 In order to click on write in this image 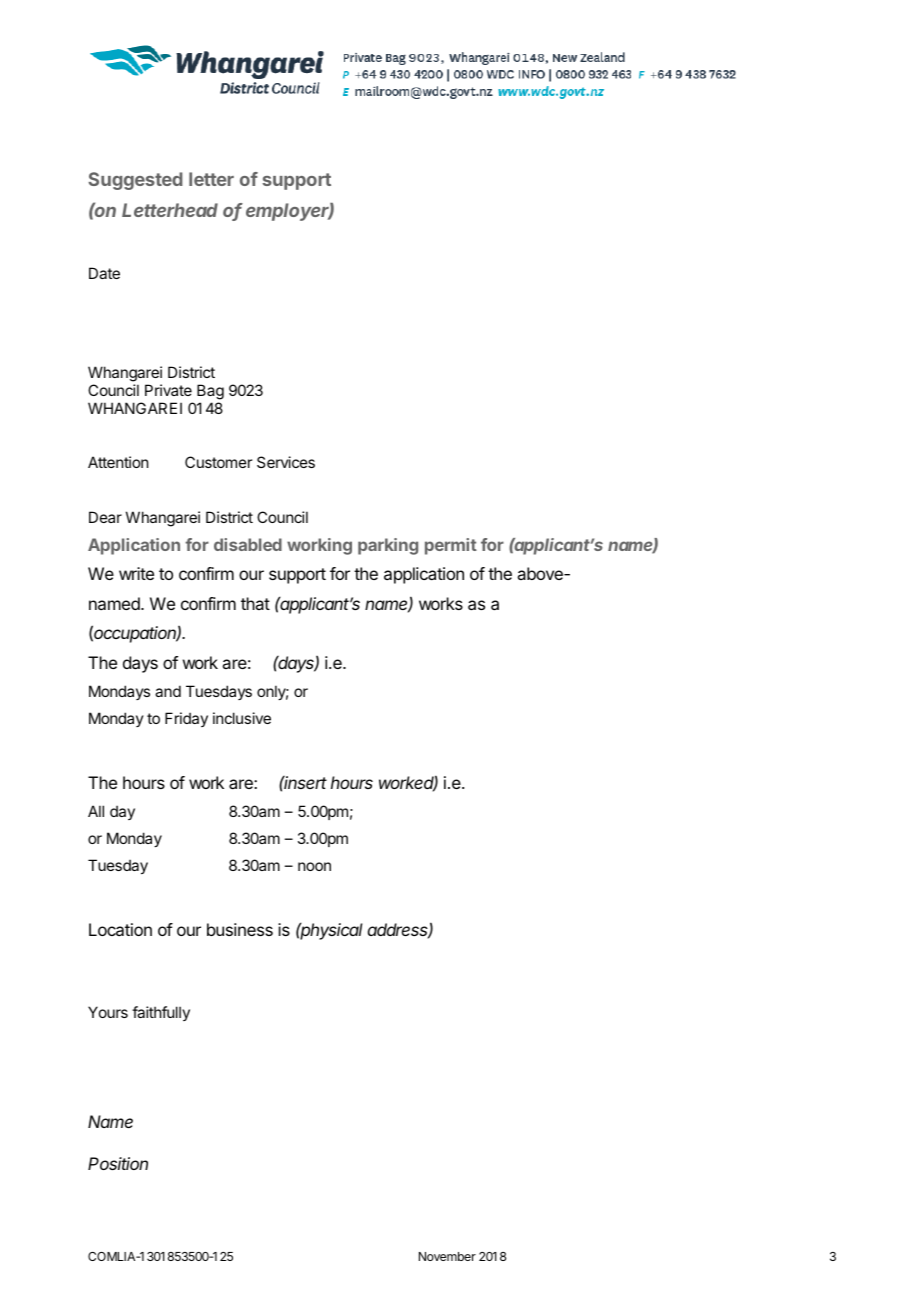, I will do `click(136, 573)`.
